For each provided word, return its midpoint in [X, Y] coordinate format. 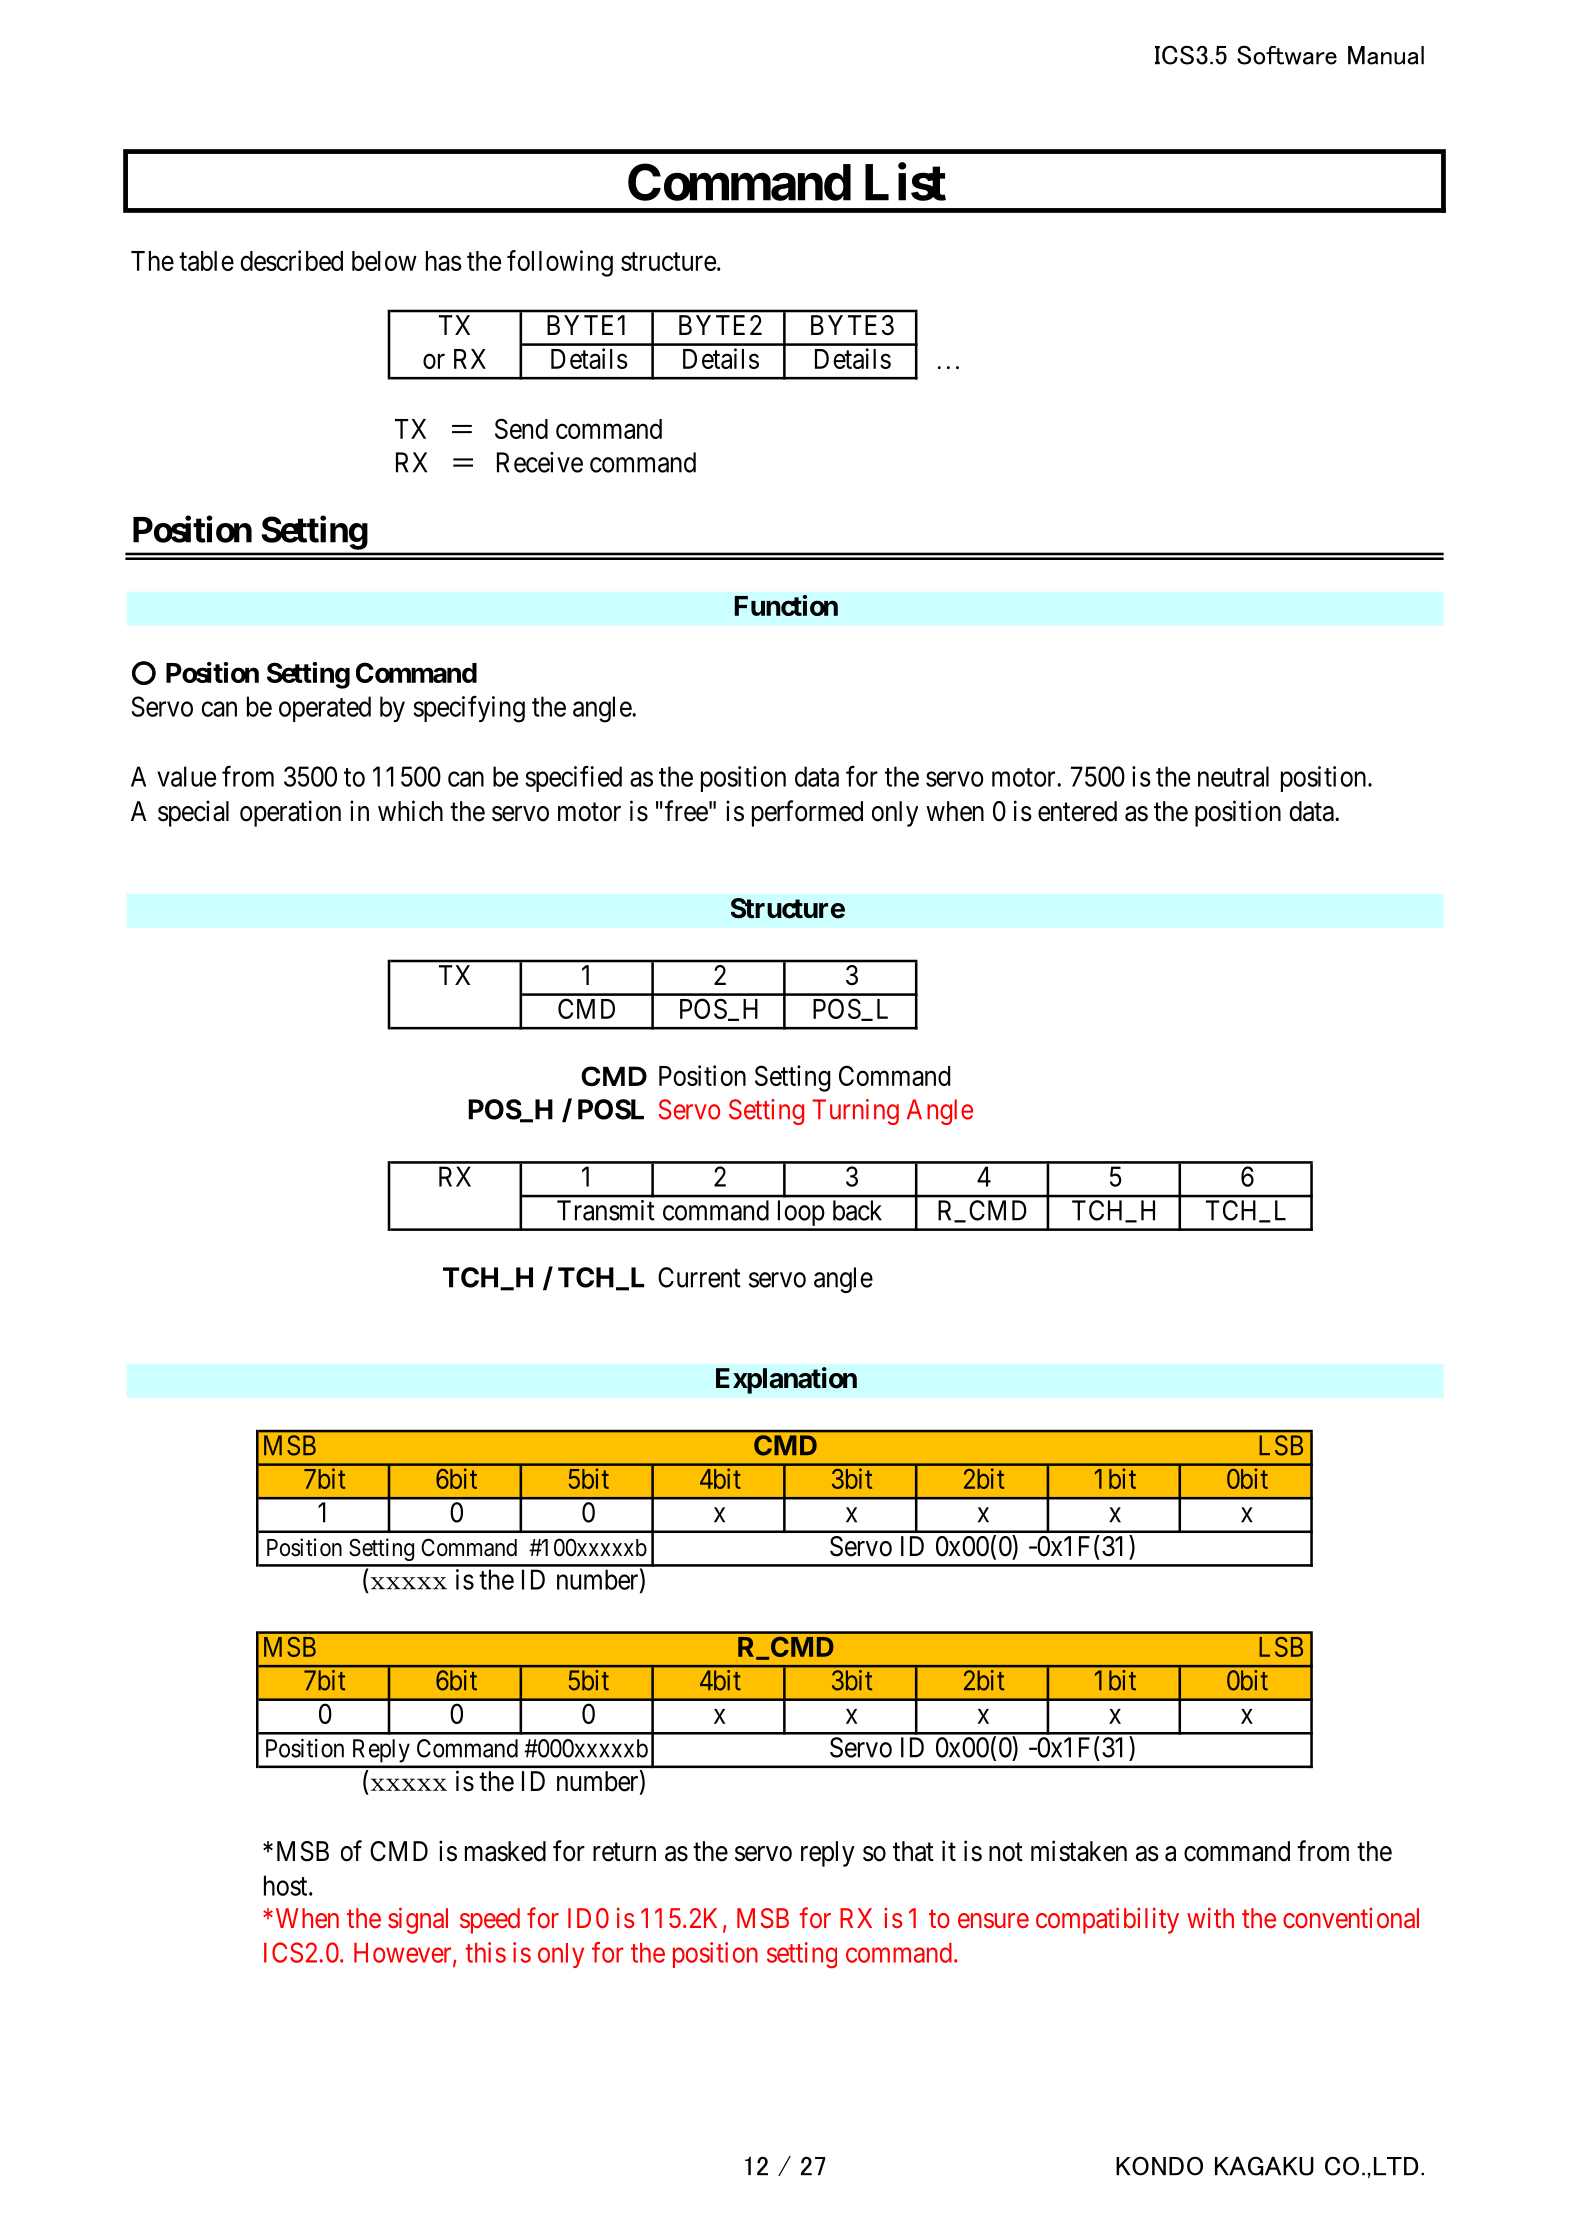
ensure [993, 1920]
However [404, 1953]
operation [290, 813]
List [905, 182]
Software [1287, 55]
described [291, 260]
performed [807, 813]
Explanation [786, 1380]
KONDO [1159, 2166]
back [857, 1210]
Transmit [606, 1210]
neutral [1233, 776]
